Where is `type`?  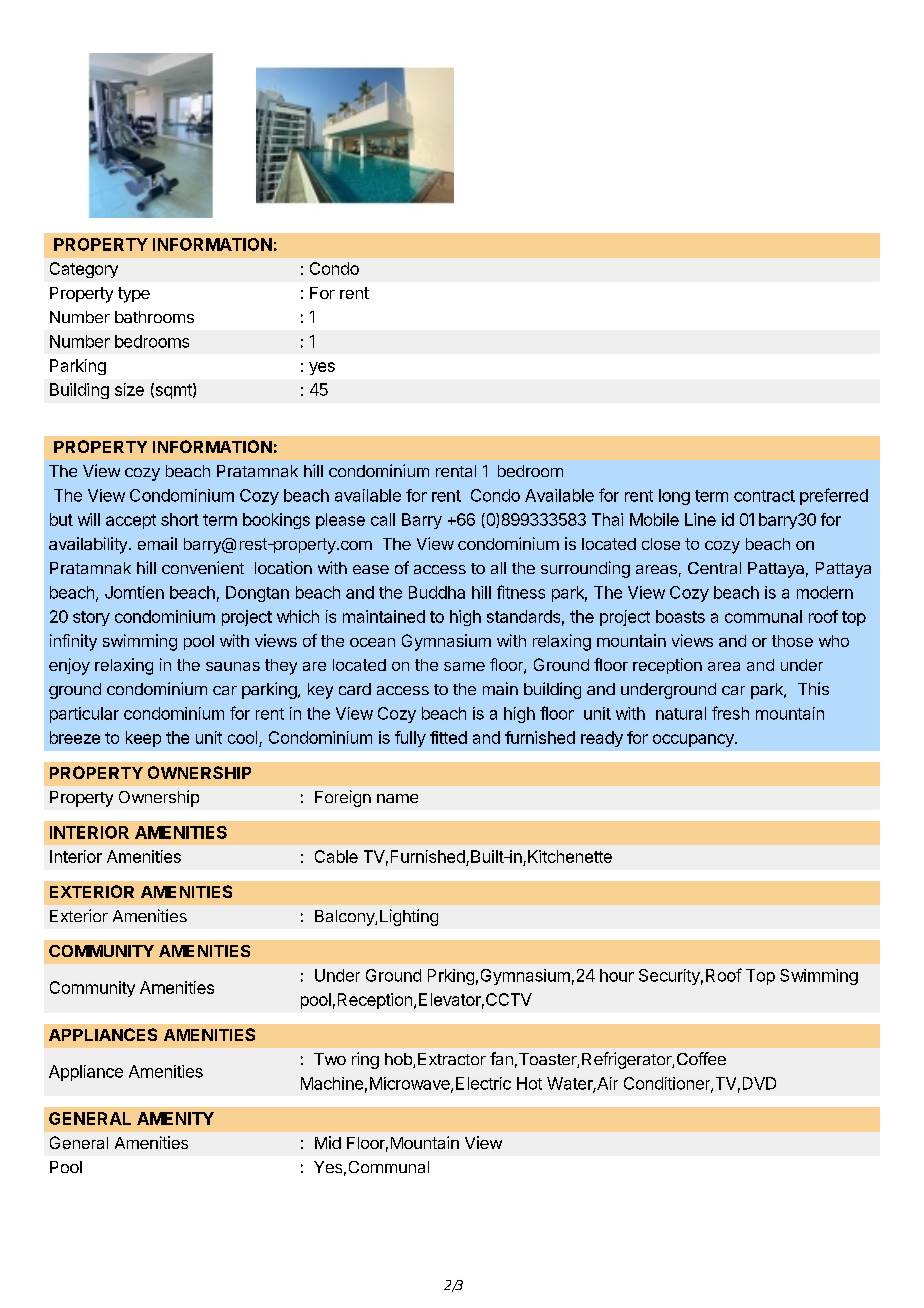 type is located at coordinates (134, 295).
